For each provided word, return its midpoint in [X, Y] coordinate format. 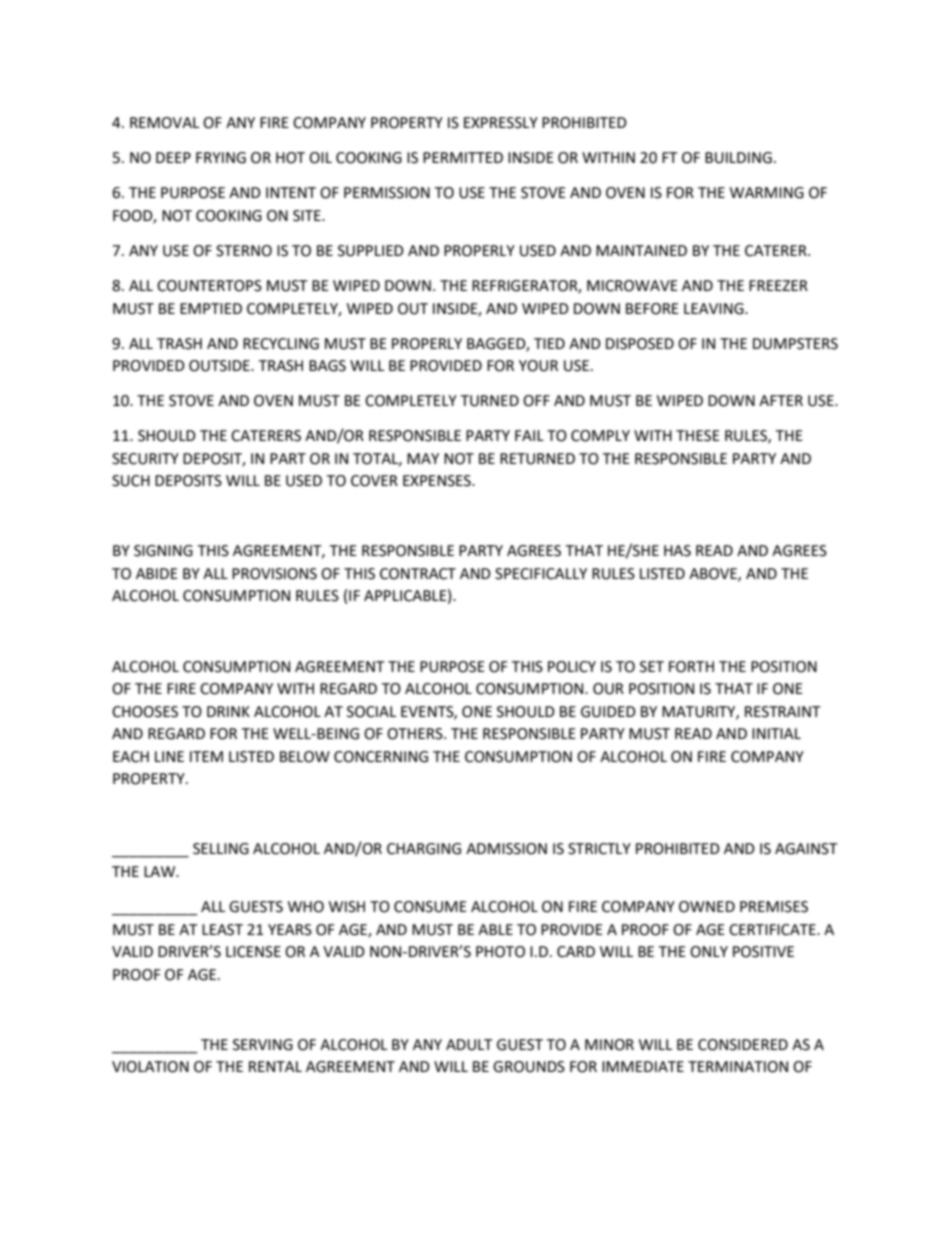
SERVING [263, 1045]
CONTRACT [418, 574]
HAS [677, 551]
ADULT [469, 1045]
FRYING [221, 158]
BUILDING [738, 158]
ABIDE [157, 573]
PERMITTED [463, 157]
